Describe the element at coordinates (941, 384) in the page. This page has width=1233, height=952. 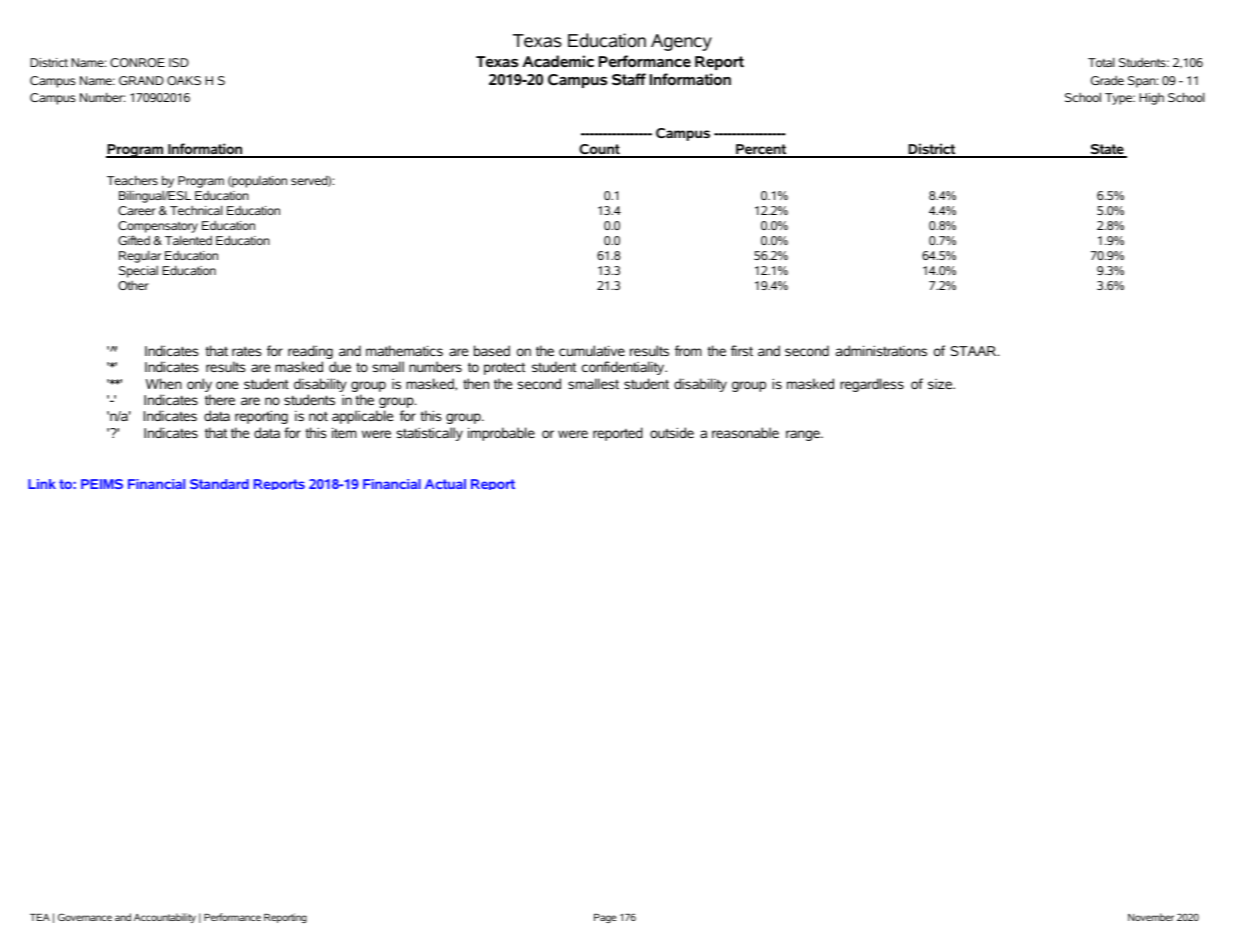
I see `size` at that location.
